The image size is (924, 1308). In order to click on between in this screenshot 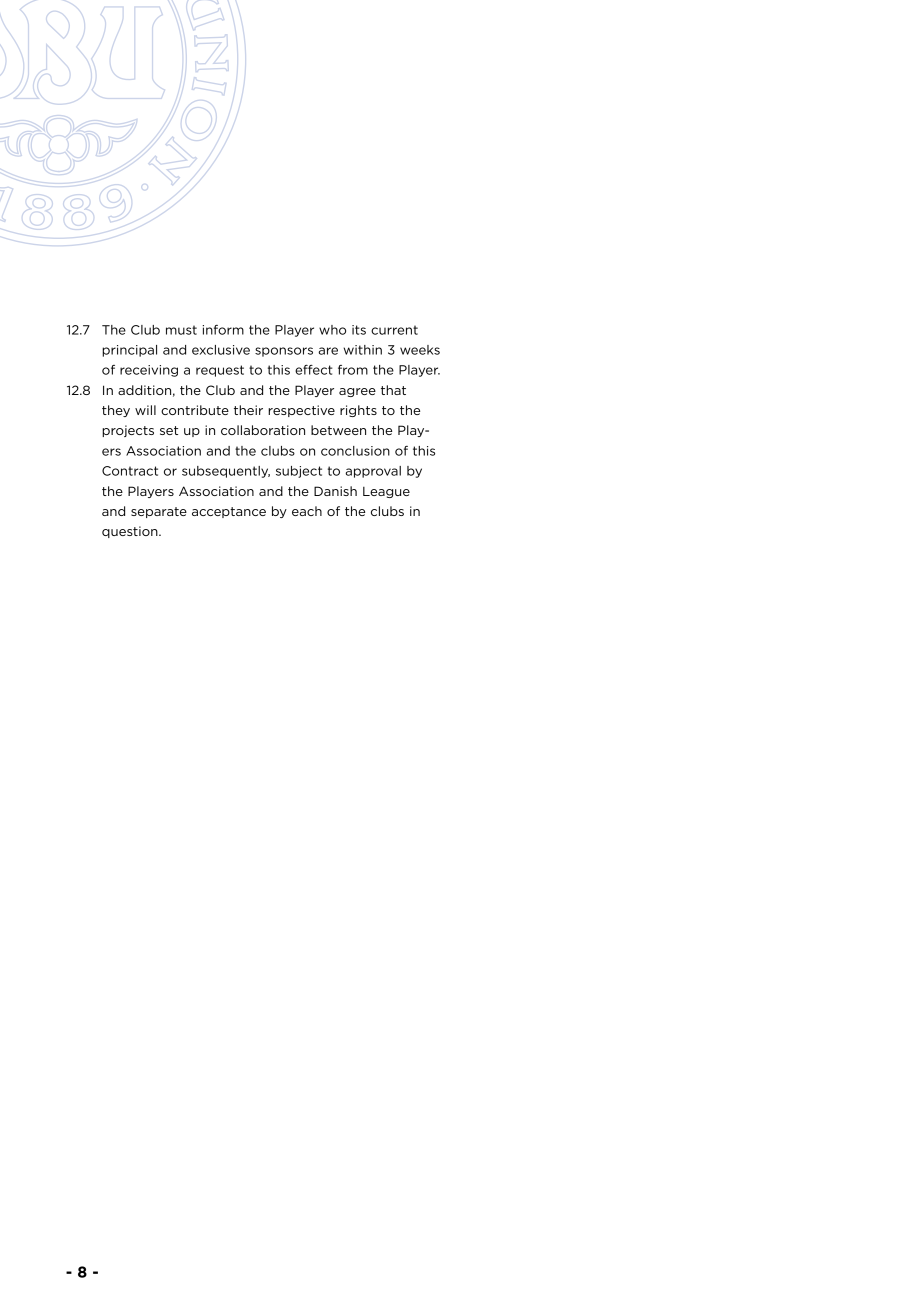, I will do `click(338, 430)`.
